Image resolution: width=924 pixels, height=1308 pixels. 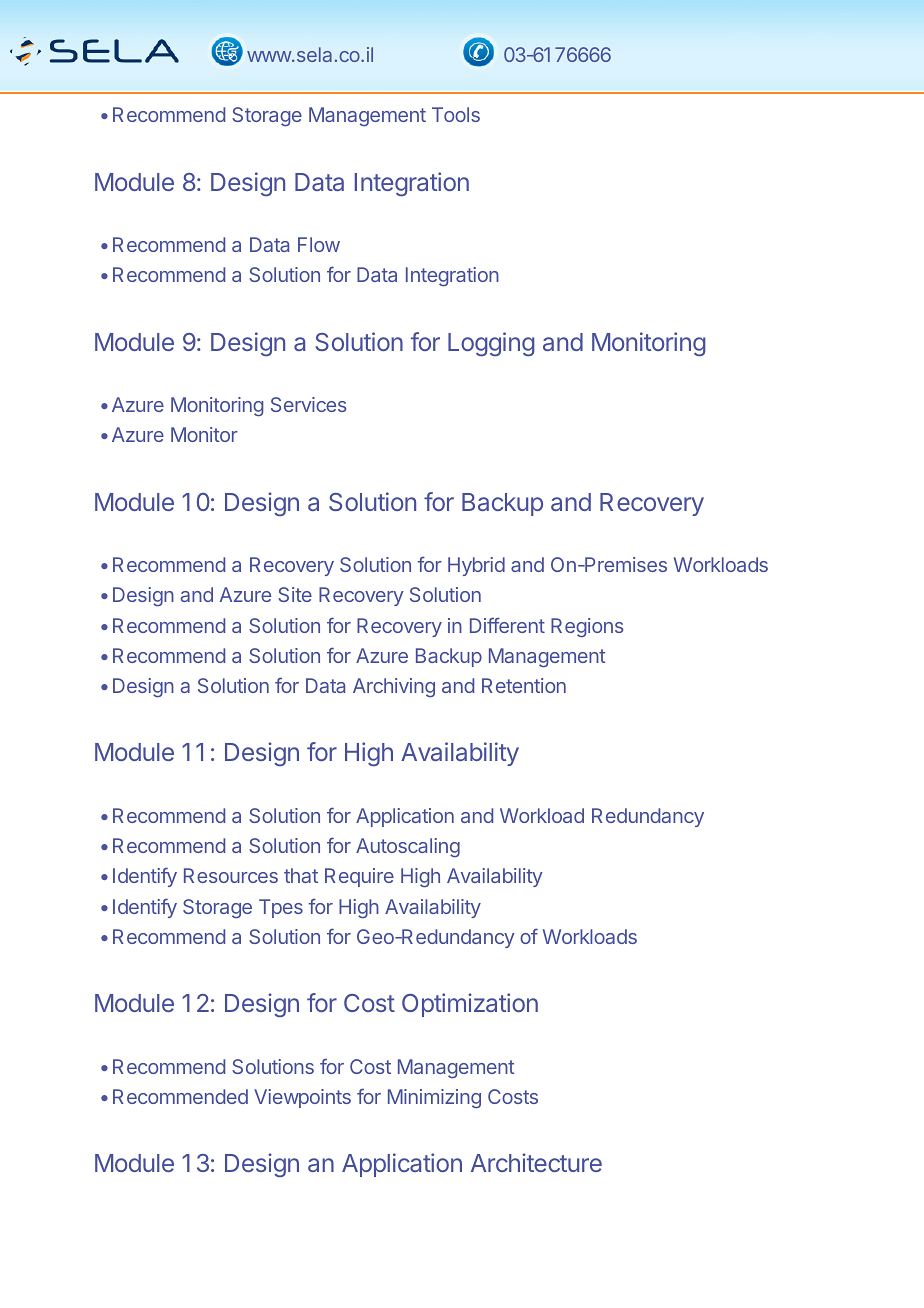 I want to click on Hybrid, so click(x=476, y=566).
